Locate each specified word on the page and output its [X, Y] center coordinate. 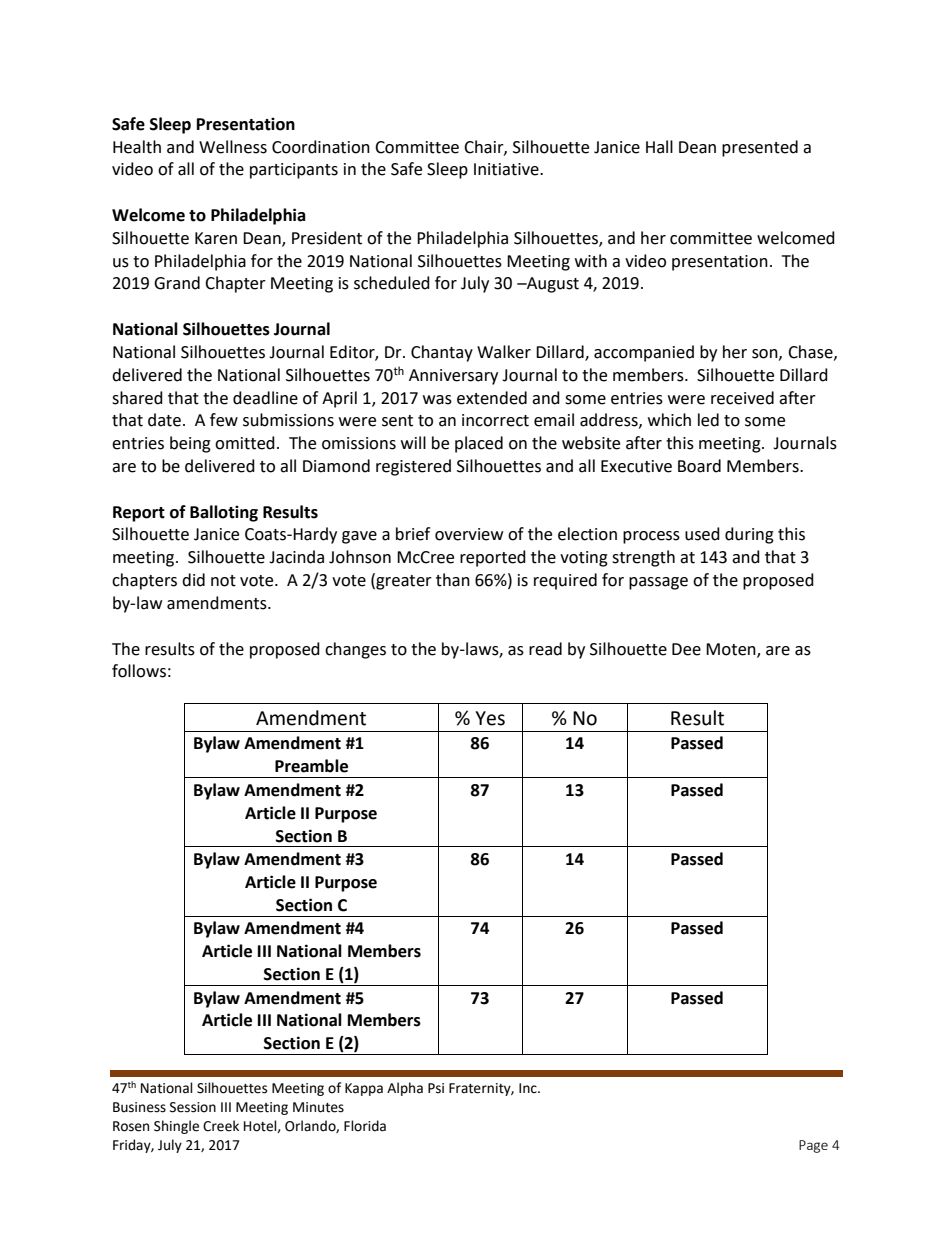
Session [193, 1107]
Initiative [507, 169]
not [223, 581]
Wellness [233, 147]
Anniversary [453, 377]
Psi [436, 1088]
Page [813, 1146]
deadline [265, 398]
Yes [490, 718]
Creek [221, 1126]
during [749, 535]
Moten [732, 650]
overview [469, 534]
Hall [659, 147]
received [742, 398]
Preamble [311, 766]
